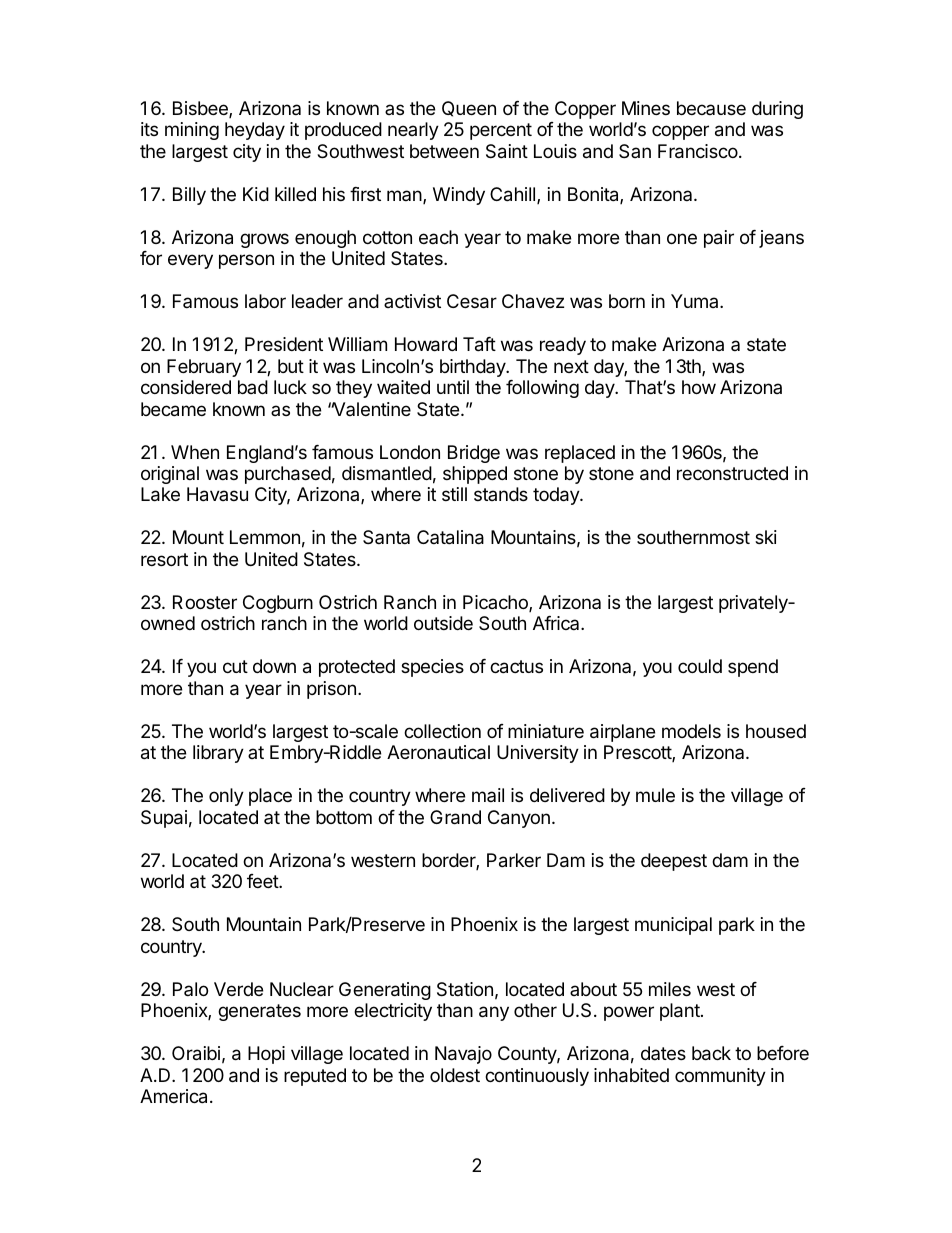 The image size is (952, 1233). What do you see at coordinates (444, 151) in the screenshot?
I see `between` at bounding box center [444, 151].
